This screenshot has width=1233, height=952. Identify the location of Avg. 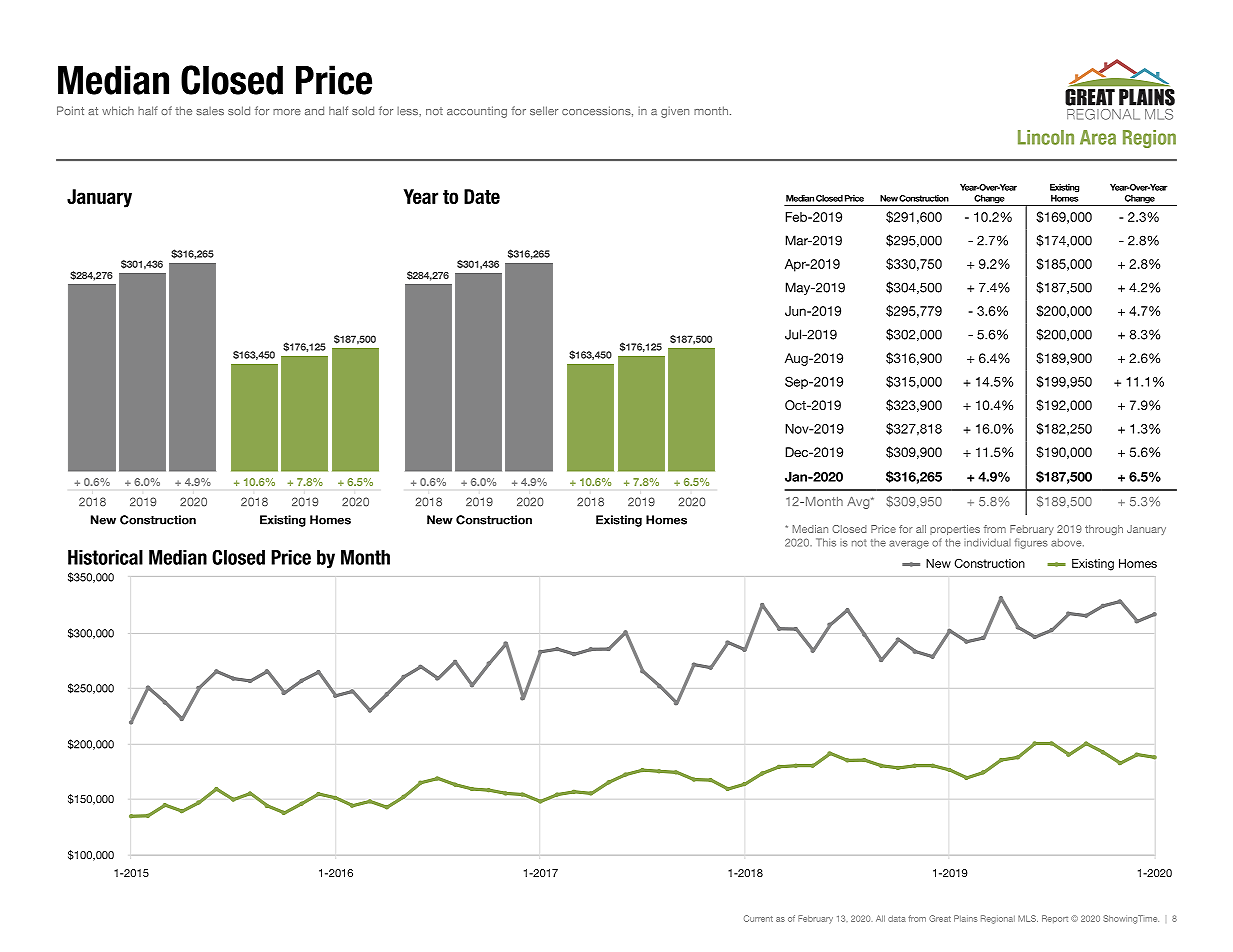
(859, 503).
